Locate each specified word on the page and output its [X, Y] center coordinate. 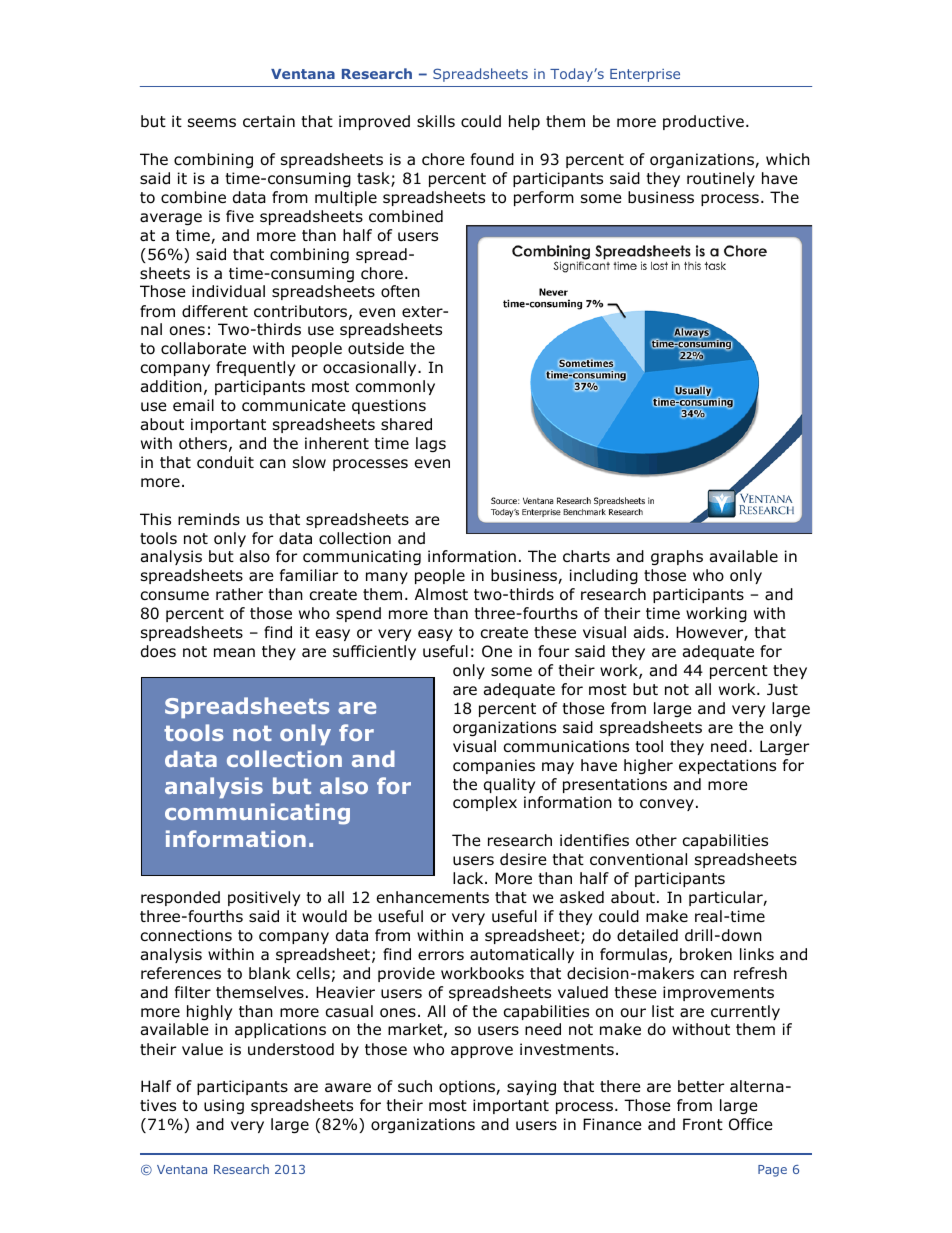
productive [703, 122]
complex [485, 803]
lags [431, 444]
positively [264, 898]
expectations [727, 766]
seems [212, 122]
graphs [677, 557]
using [224, 1106]
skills [436, 121]
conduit [225, 462]
